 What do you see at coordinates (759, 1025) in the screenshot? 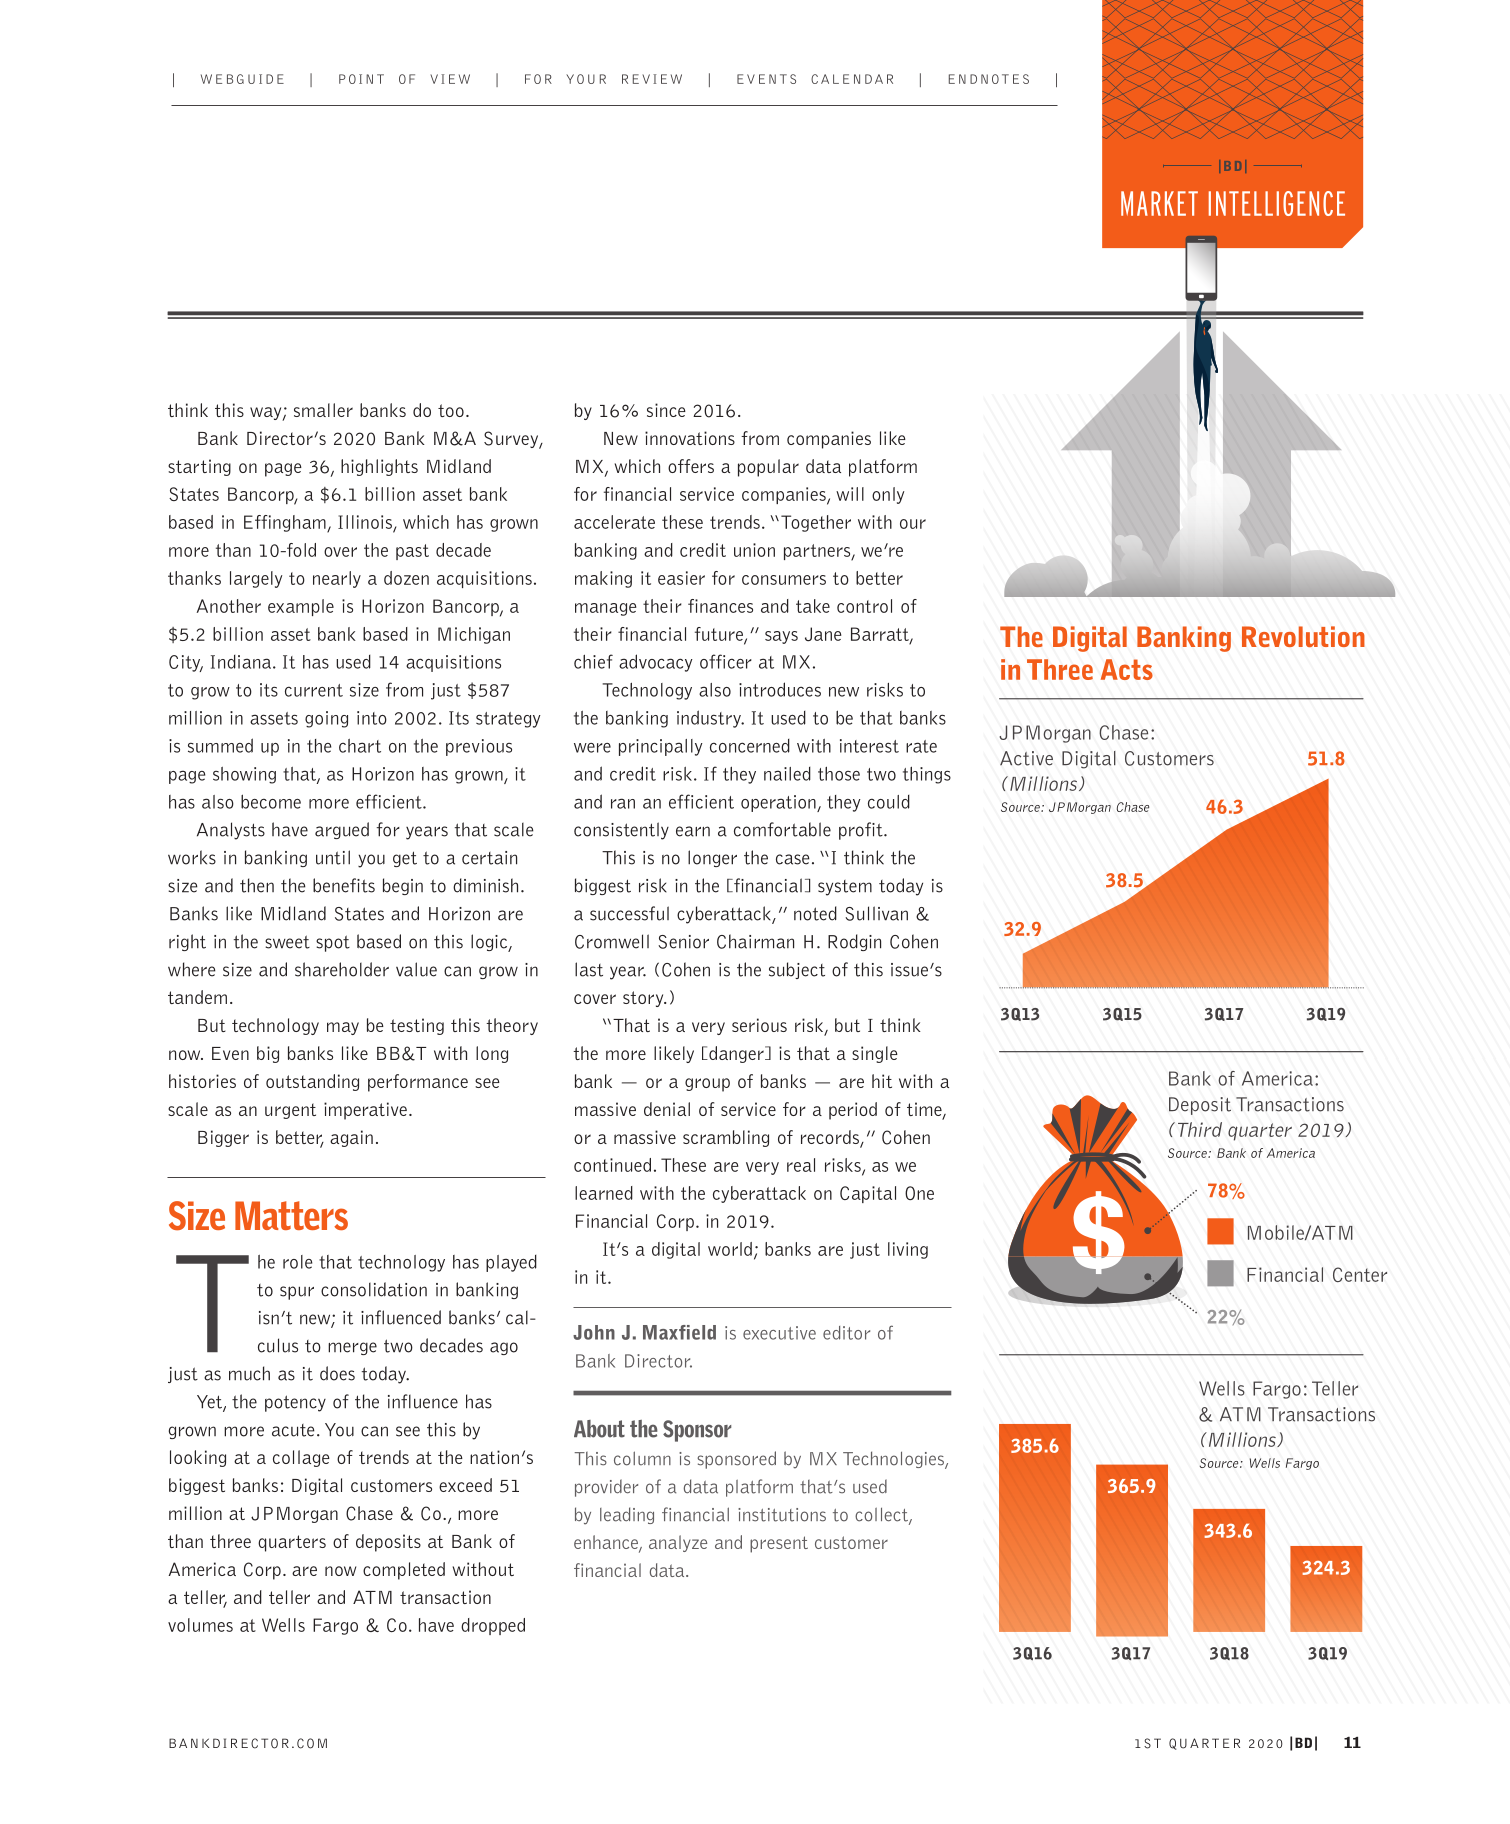
I see `serious` at bounding box center [759, 1025].
